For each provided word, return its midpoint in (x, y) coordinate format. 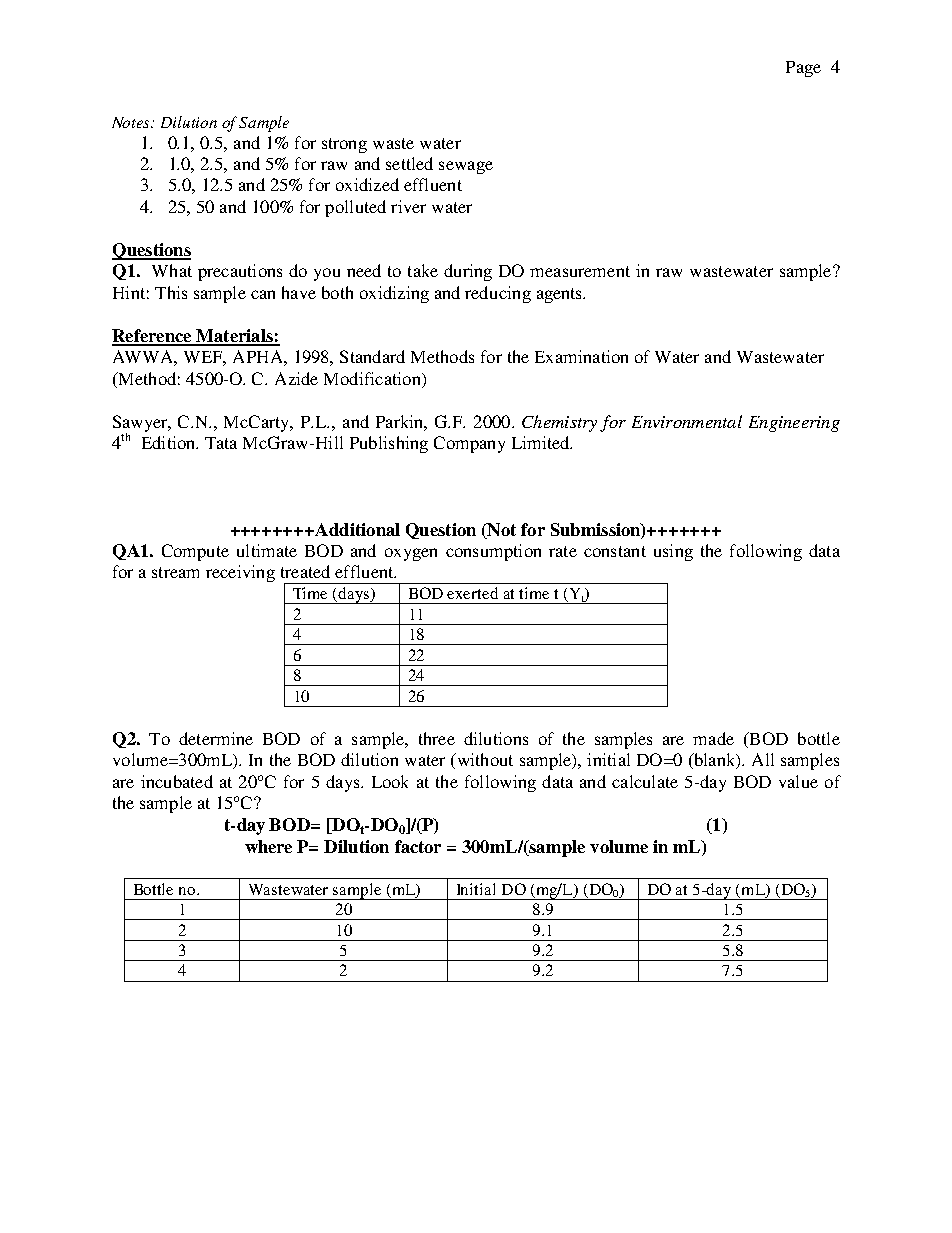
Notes (132, 122)
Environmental (687, 421)
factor (418, 846)
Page (803, 69)
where (268, 846)
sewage (466, 167)
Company (469, 444)
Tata (221, 443)
